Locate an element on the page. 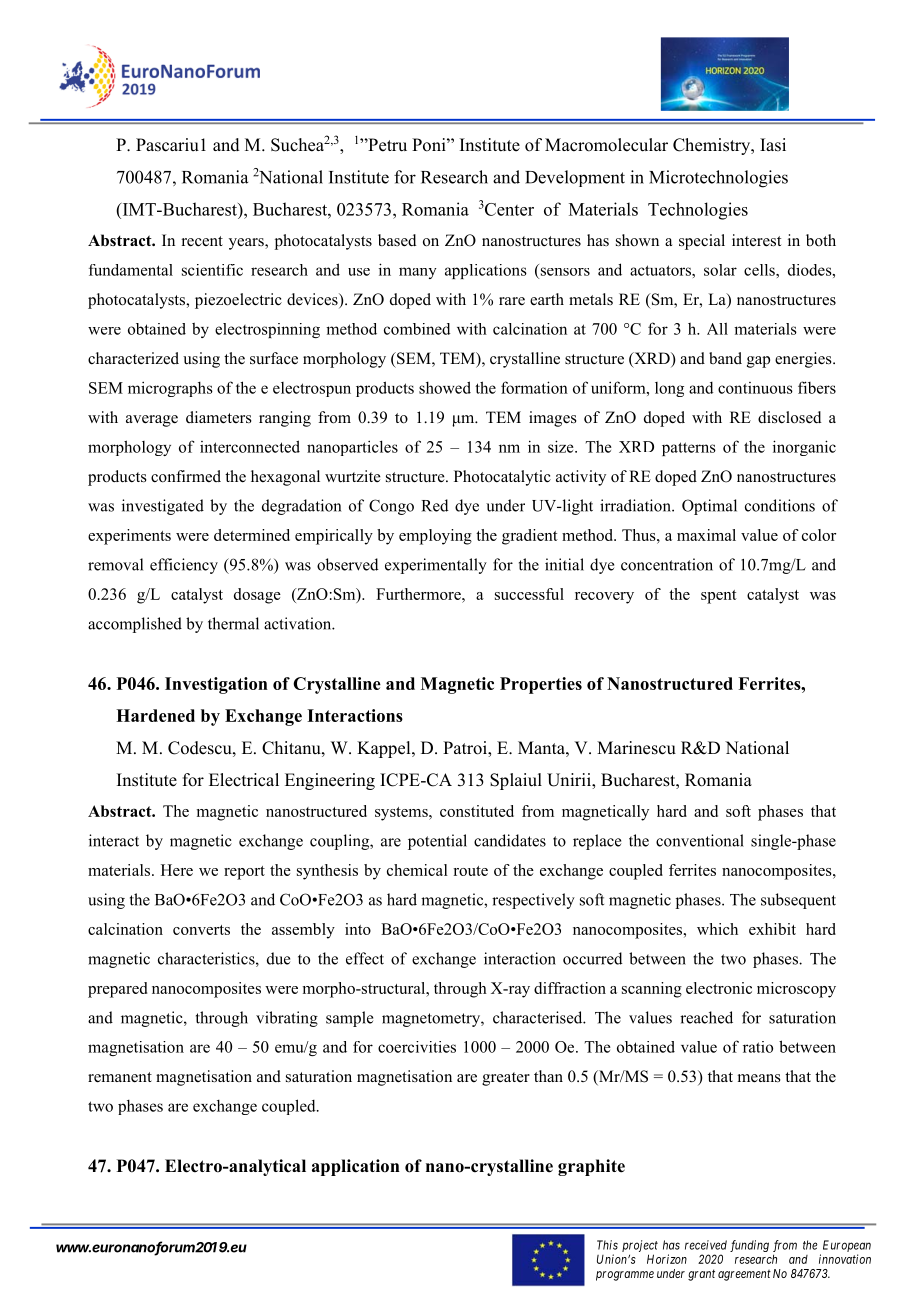 The width and height of the page is (924, 1308). Center is located at coordinates (509, 209).
